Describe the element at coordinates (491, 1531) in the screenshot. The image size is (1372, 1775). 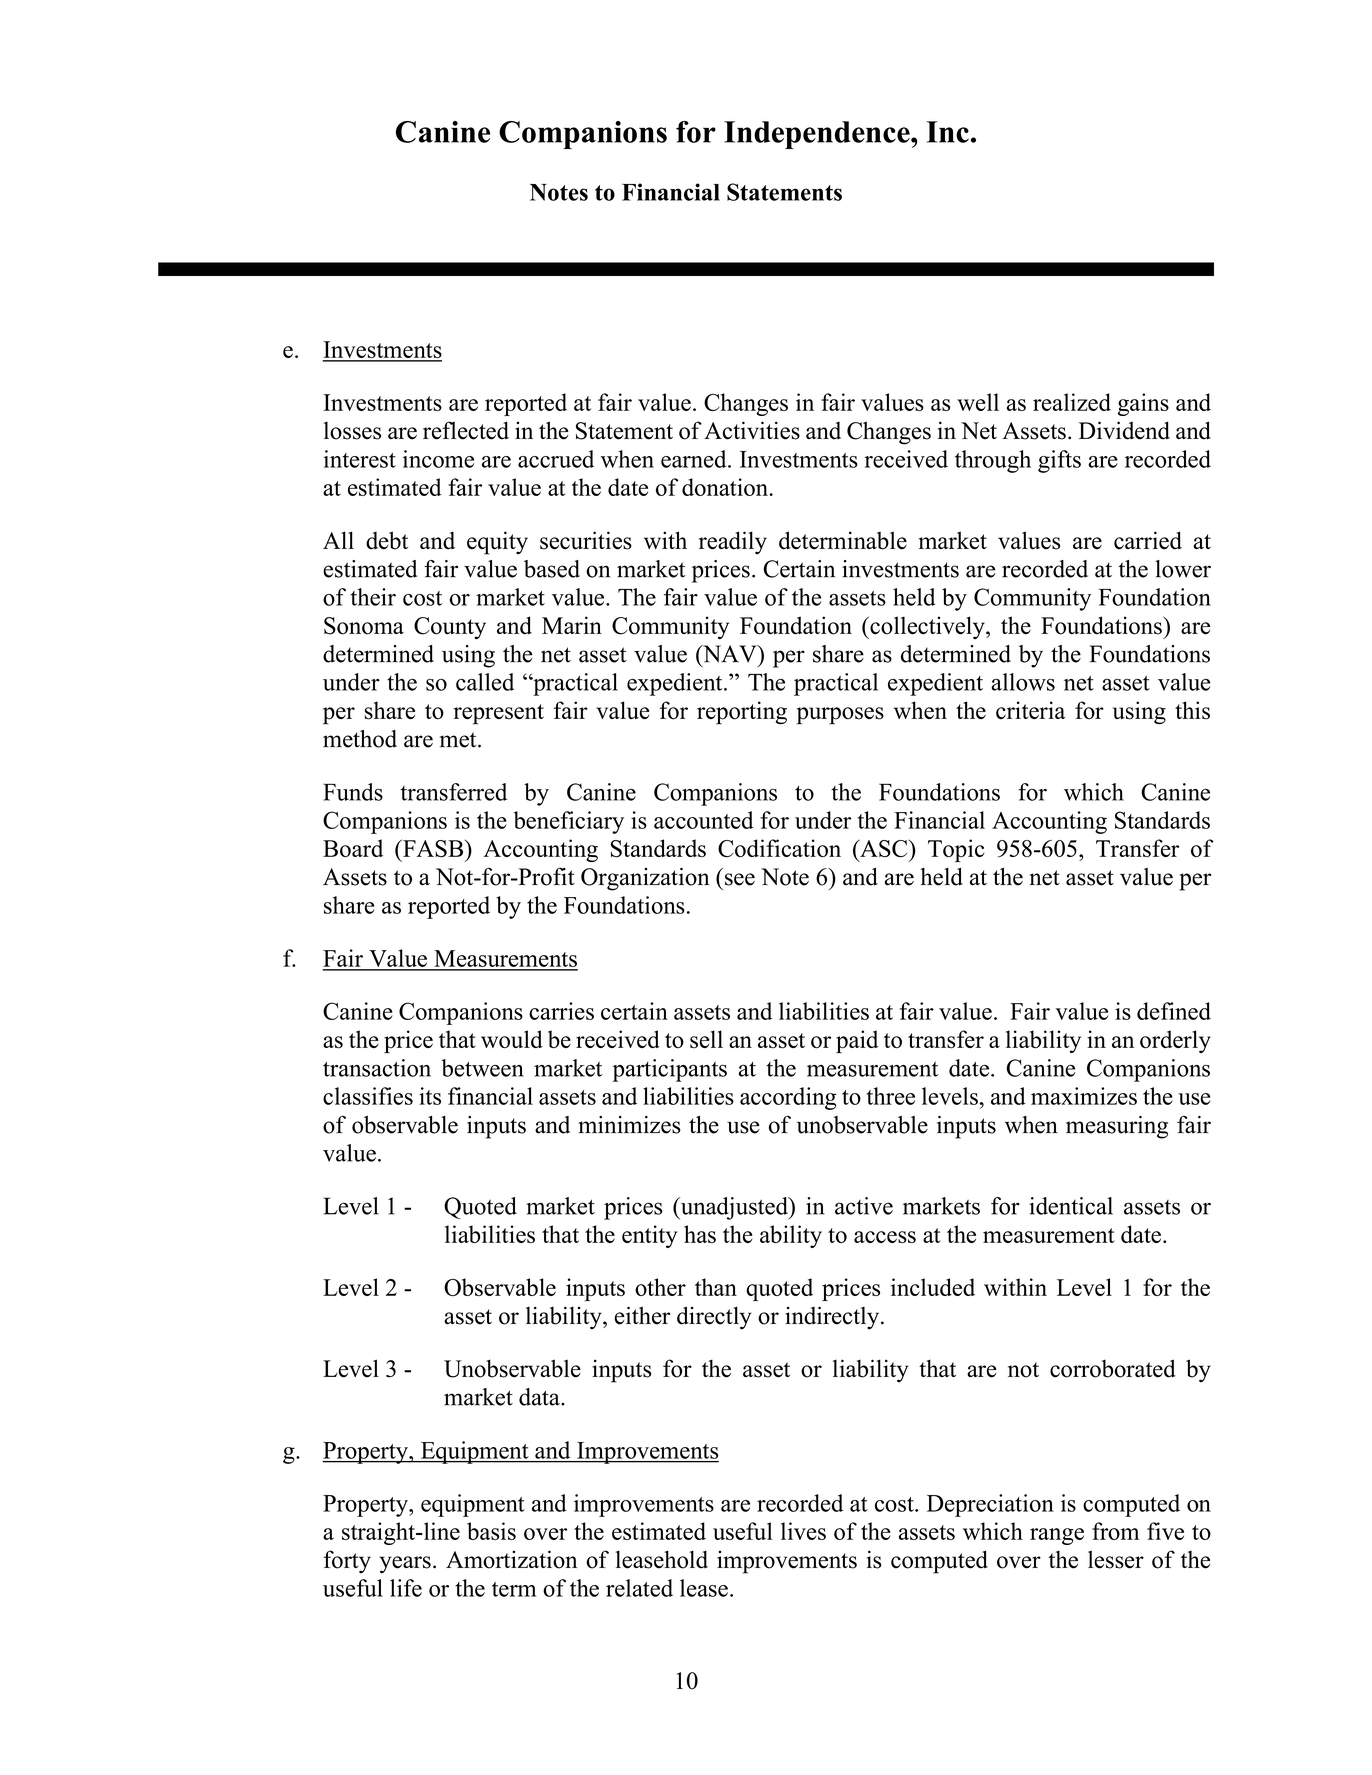
I see `basis` at that location.
